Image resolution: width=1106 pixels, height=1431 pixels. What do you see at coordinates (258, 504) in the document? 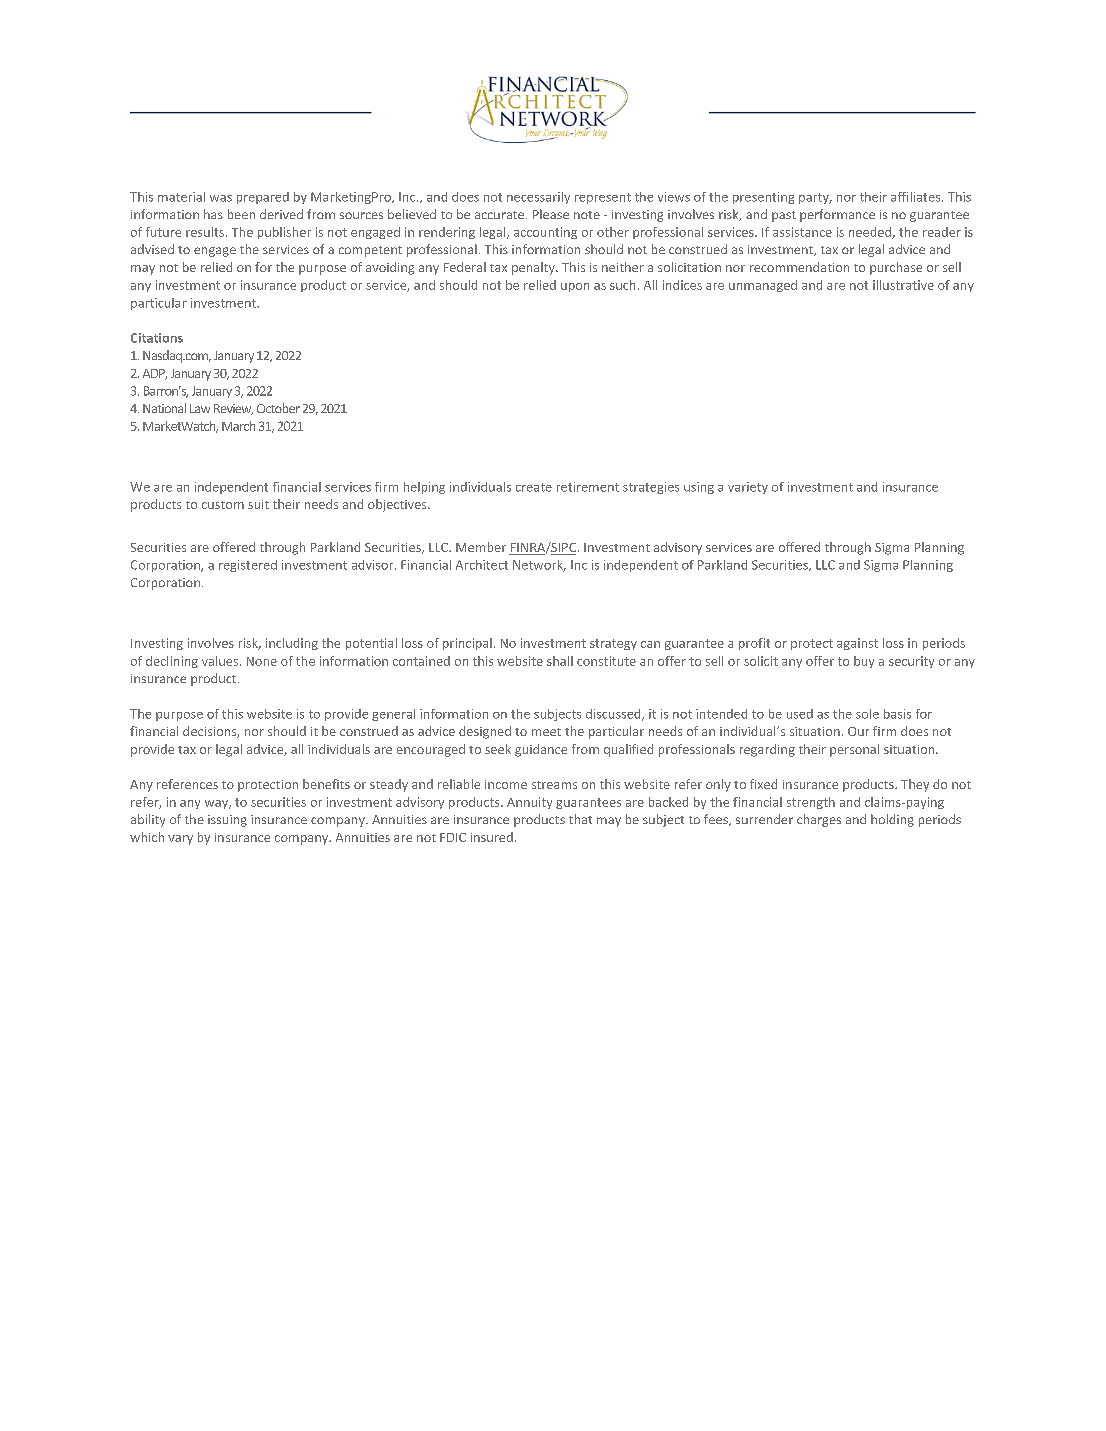
I see `suit` at bounding box center [258, 504].
